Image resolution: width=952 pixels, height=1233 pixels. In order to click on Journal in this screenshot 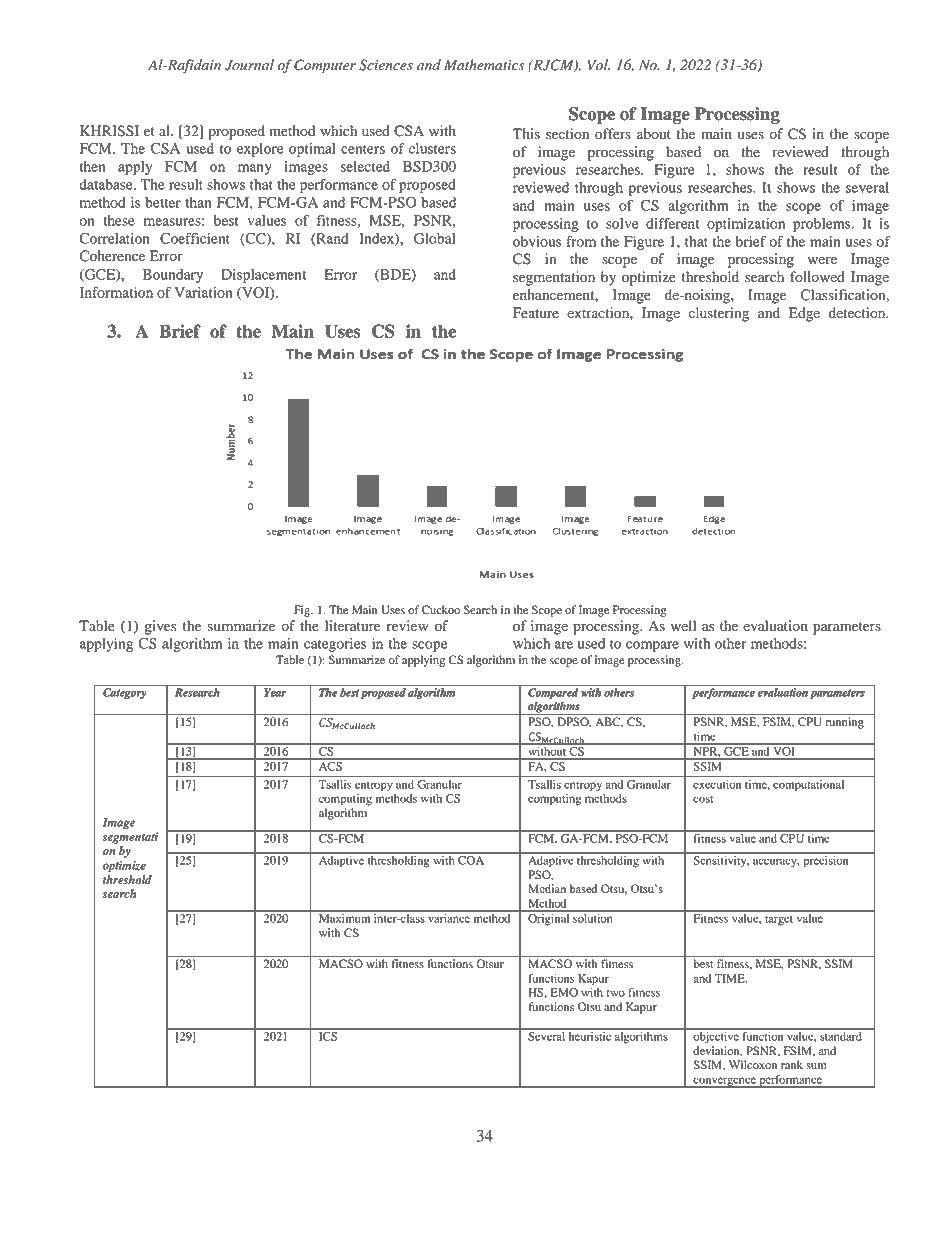, I will do `click(249, 65)`.
